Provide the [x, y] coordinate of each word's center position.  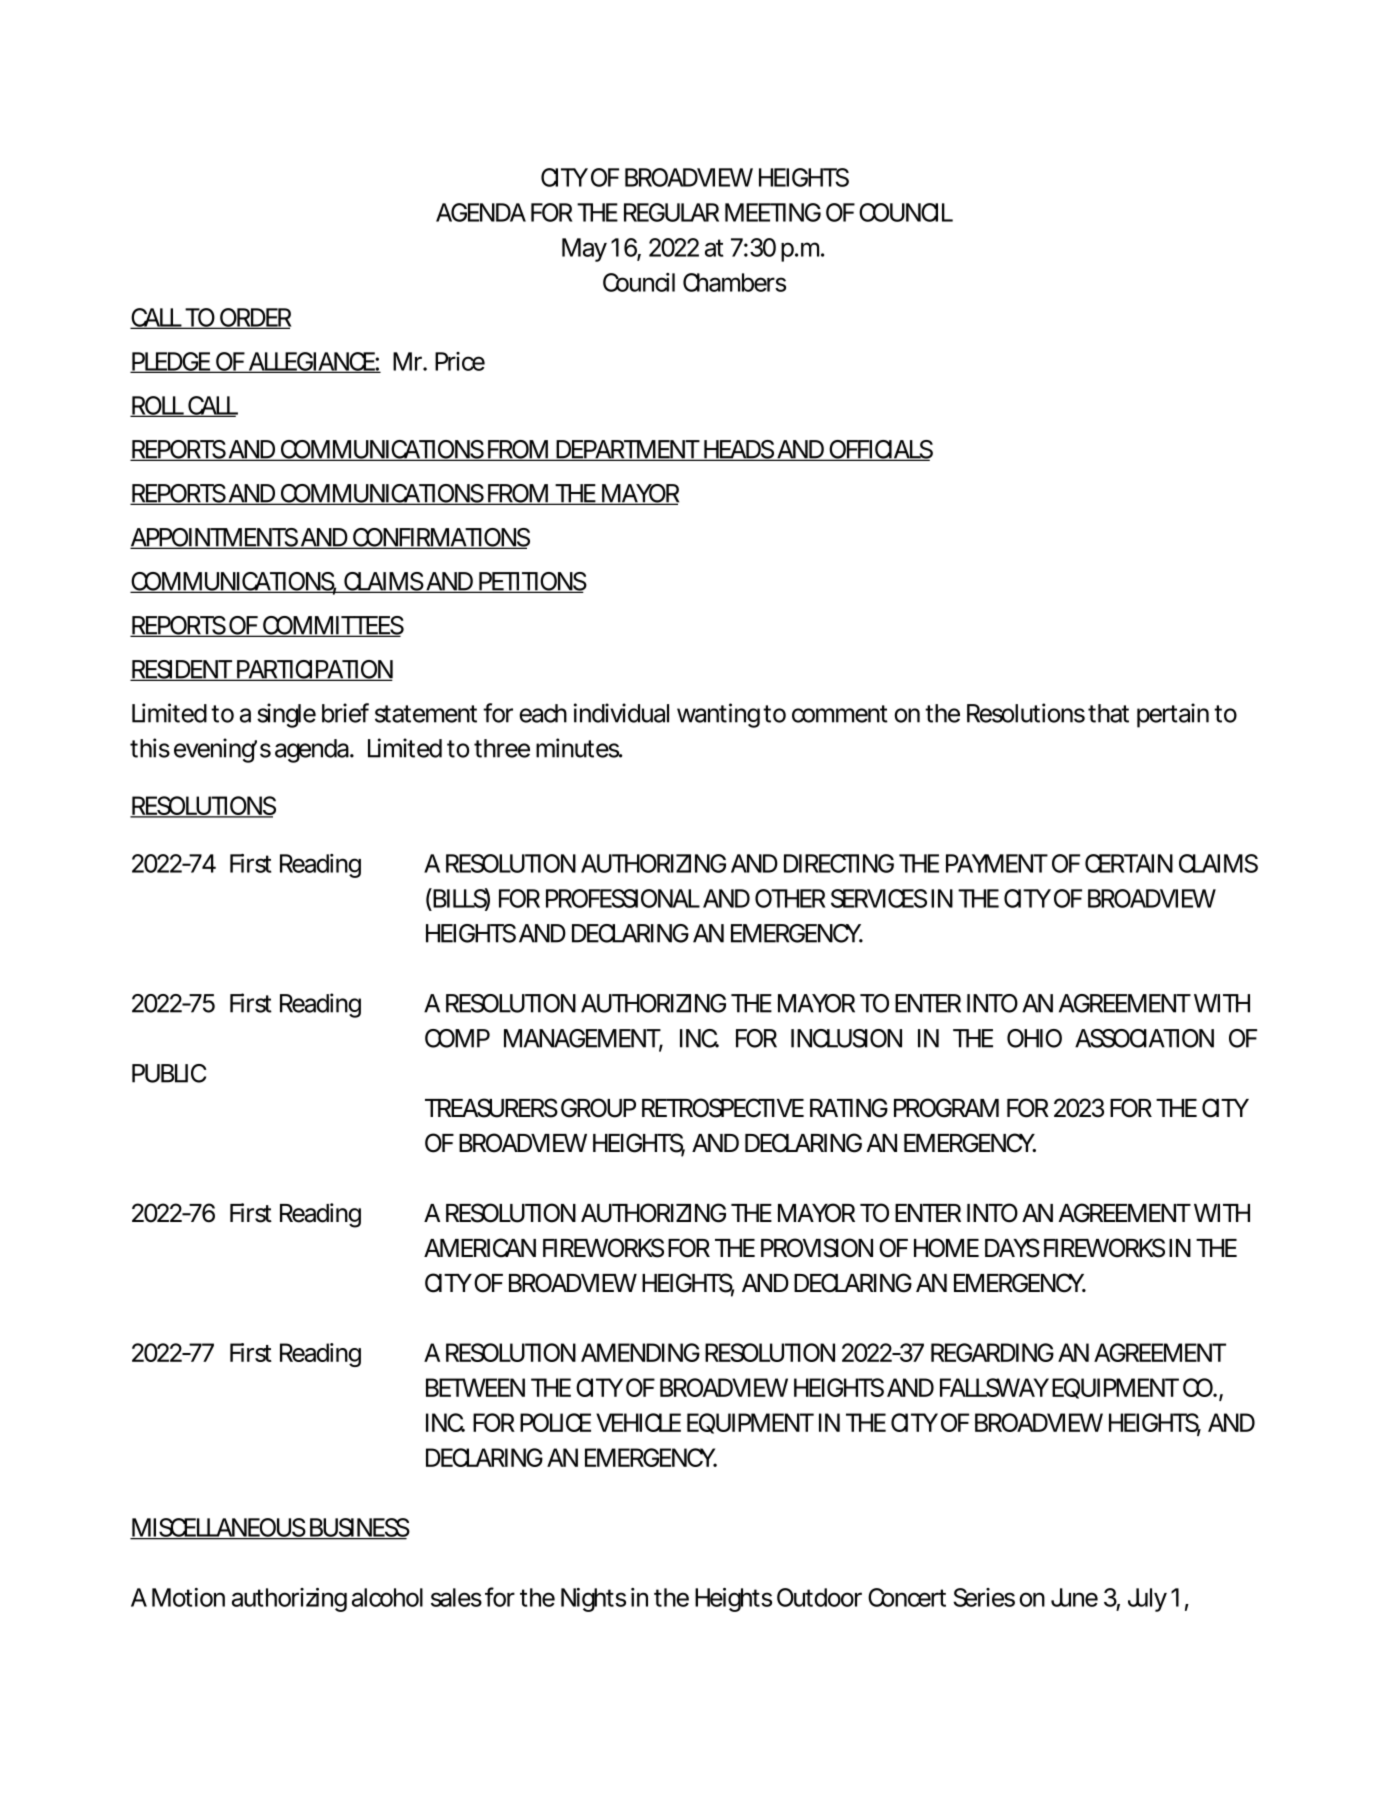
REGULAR [671, 212]
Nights [593, 1600]
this [150, 748]
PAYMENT [997, 863]
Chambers [734, 282]
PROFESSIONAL [623, 898]
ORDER [255, 318]
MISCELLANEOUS [218, 1528]
